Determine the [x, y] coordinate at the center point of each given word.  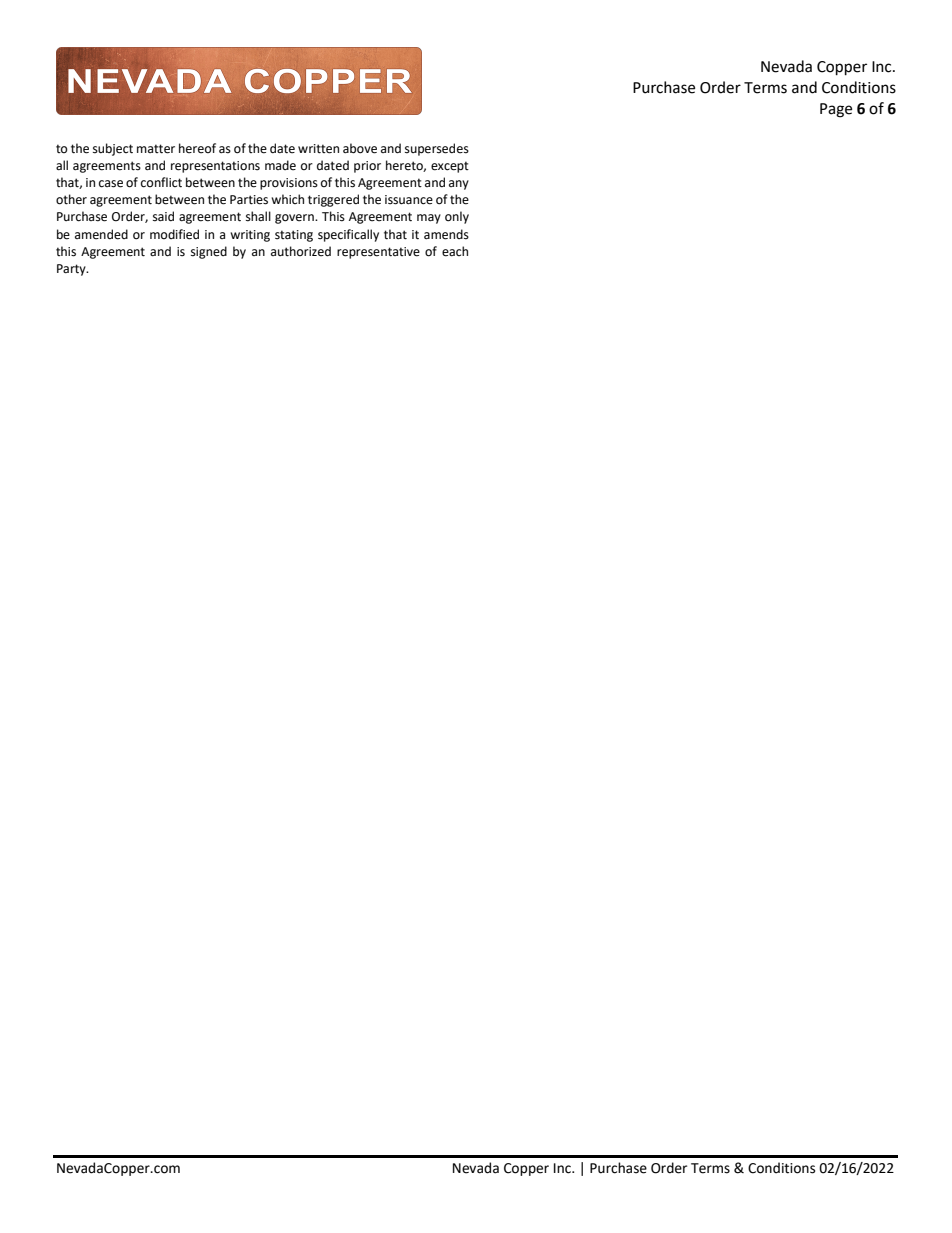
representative [378, 253]
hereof [197, 148]
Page [836, 110]
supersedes [437, 149]
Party [72, 270]
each [455, 251]
